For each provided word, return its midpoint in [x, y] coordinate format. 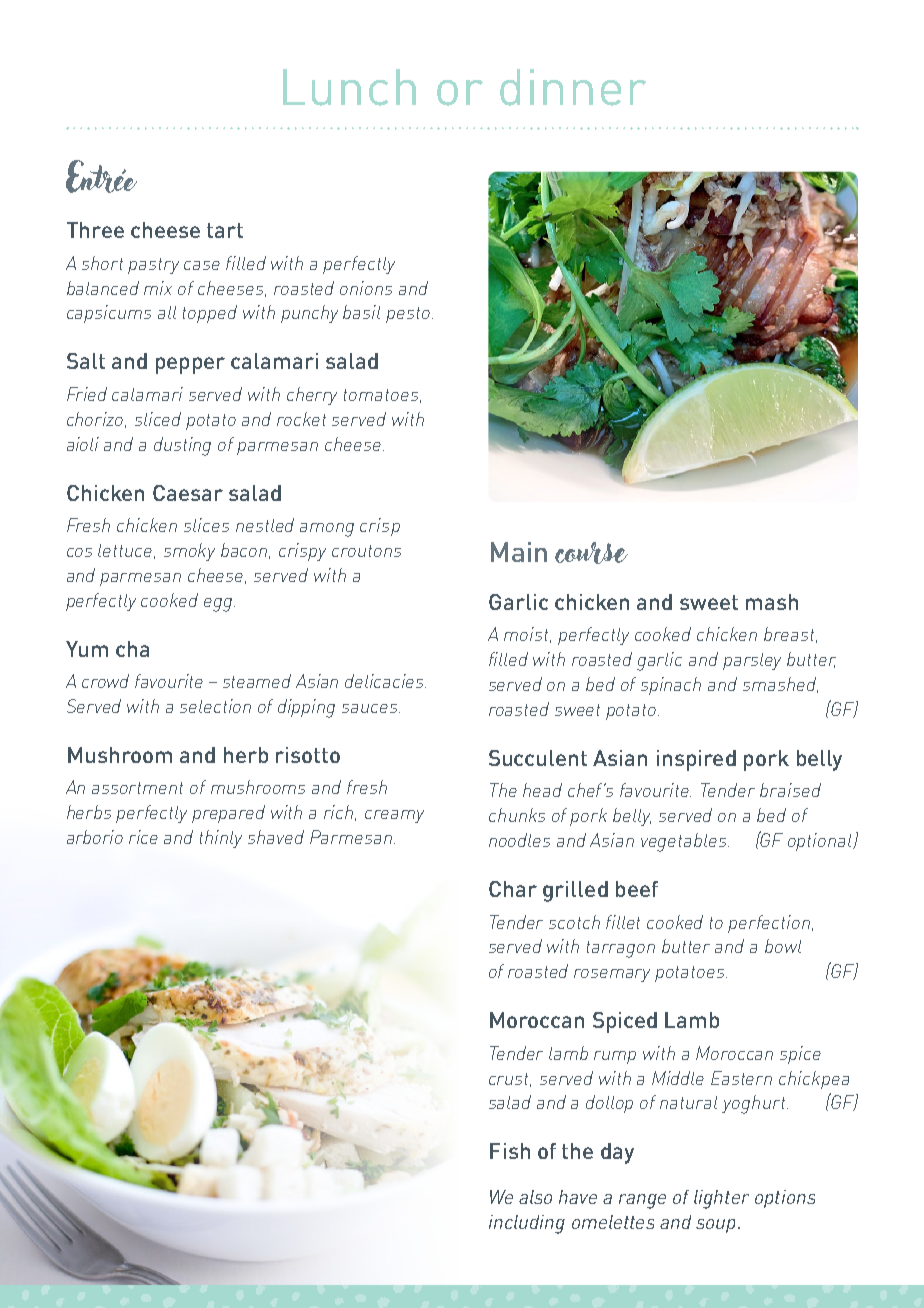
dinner [573, 87]
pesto [408, 315]
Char [513, 889]
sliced [158, 419]
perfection [770, 924]
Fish [510, 1151]
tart [225, 230]
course [591, 553]
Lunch [349, 87]
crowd [105, 681]
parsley [752, 661]
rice [143, 837]
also [535, 1197]
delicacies [385, 681]
